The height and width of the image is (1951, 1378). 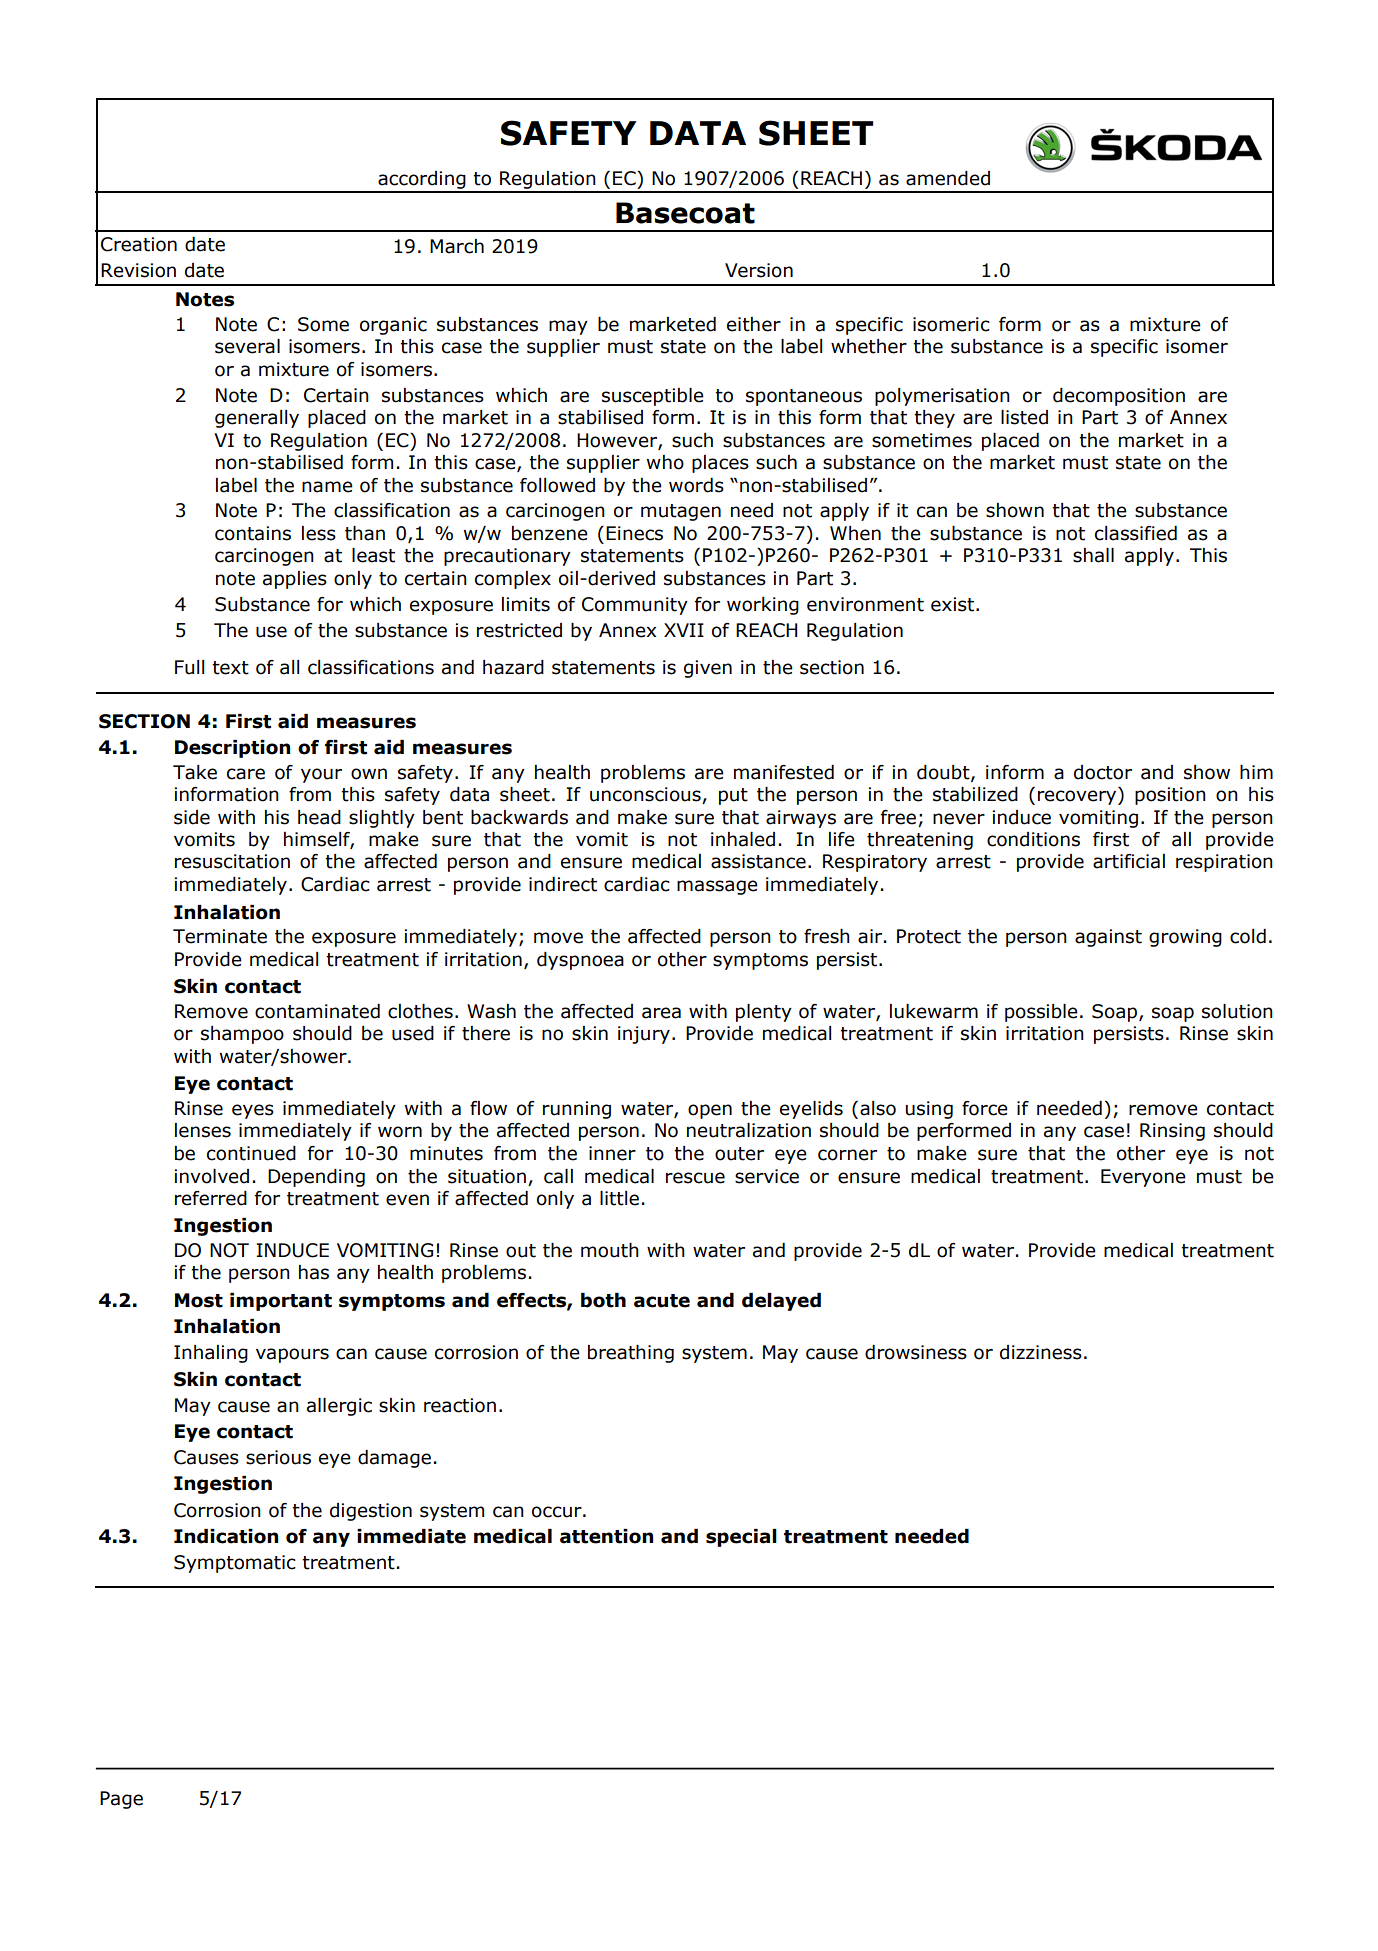 I want to click on area, so click(x=661, y=1013).
